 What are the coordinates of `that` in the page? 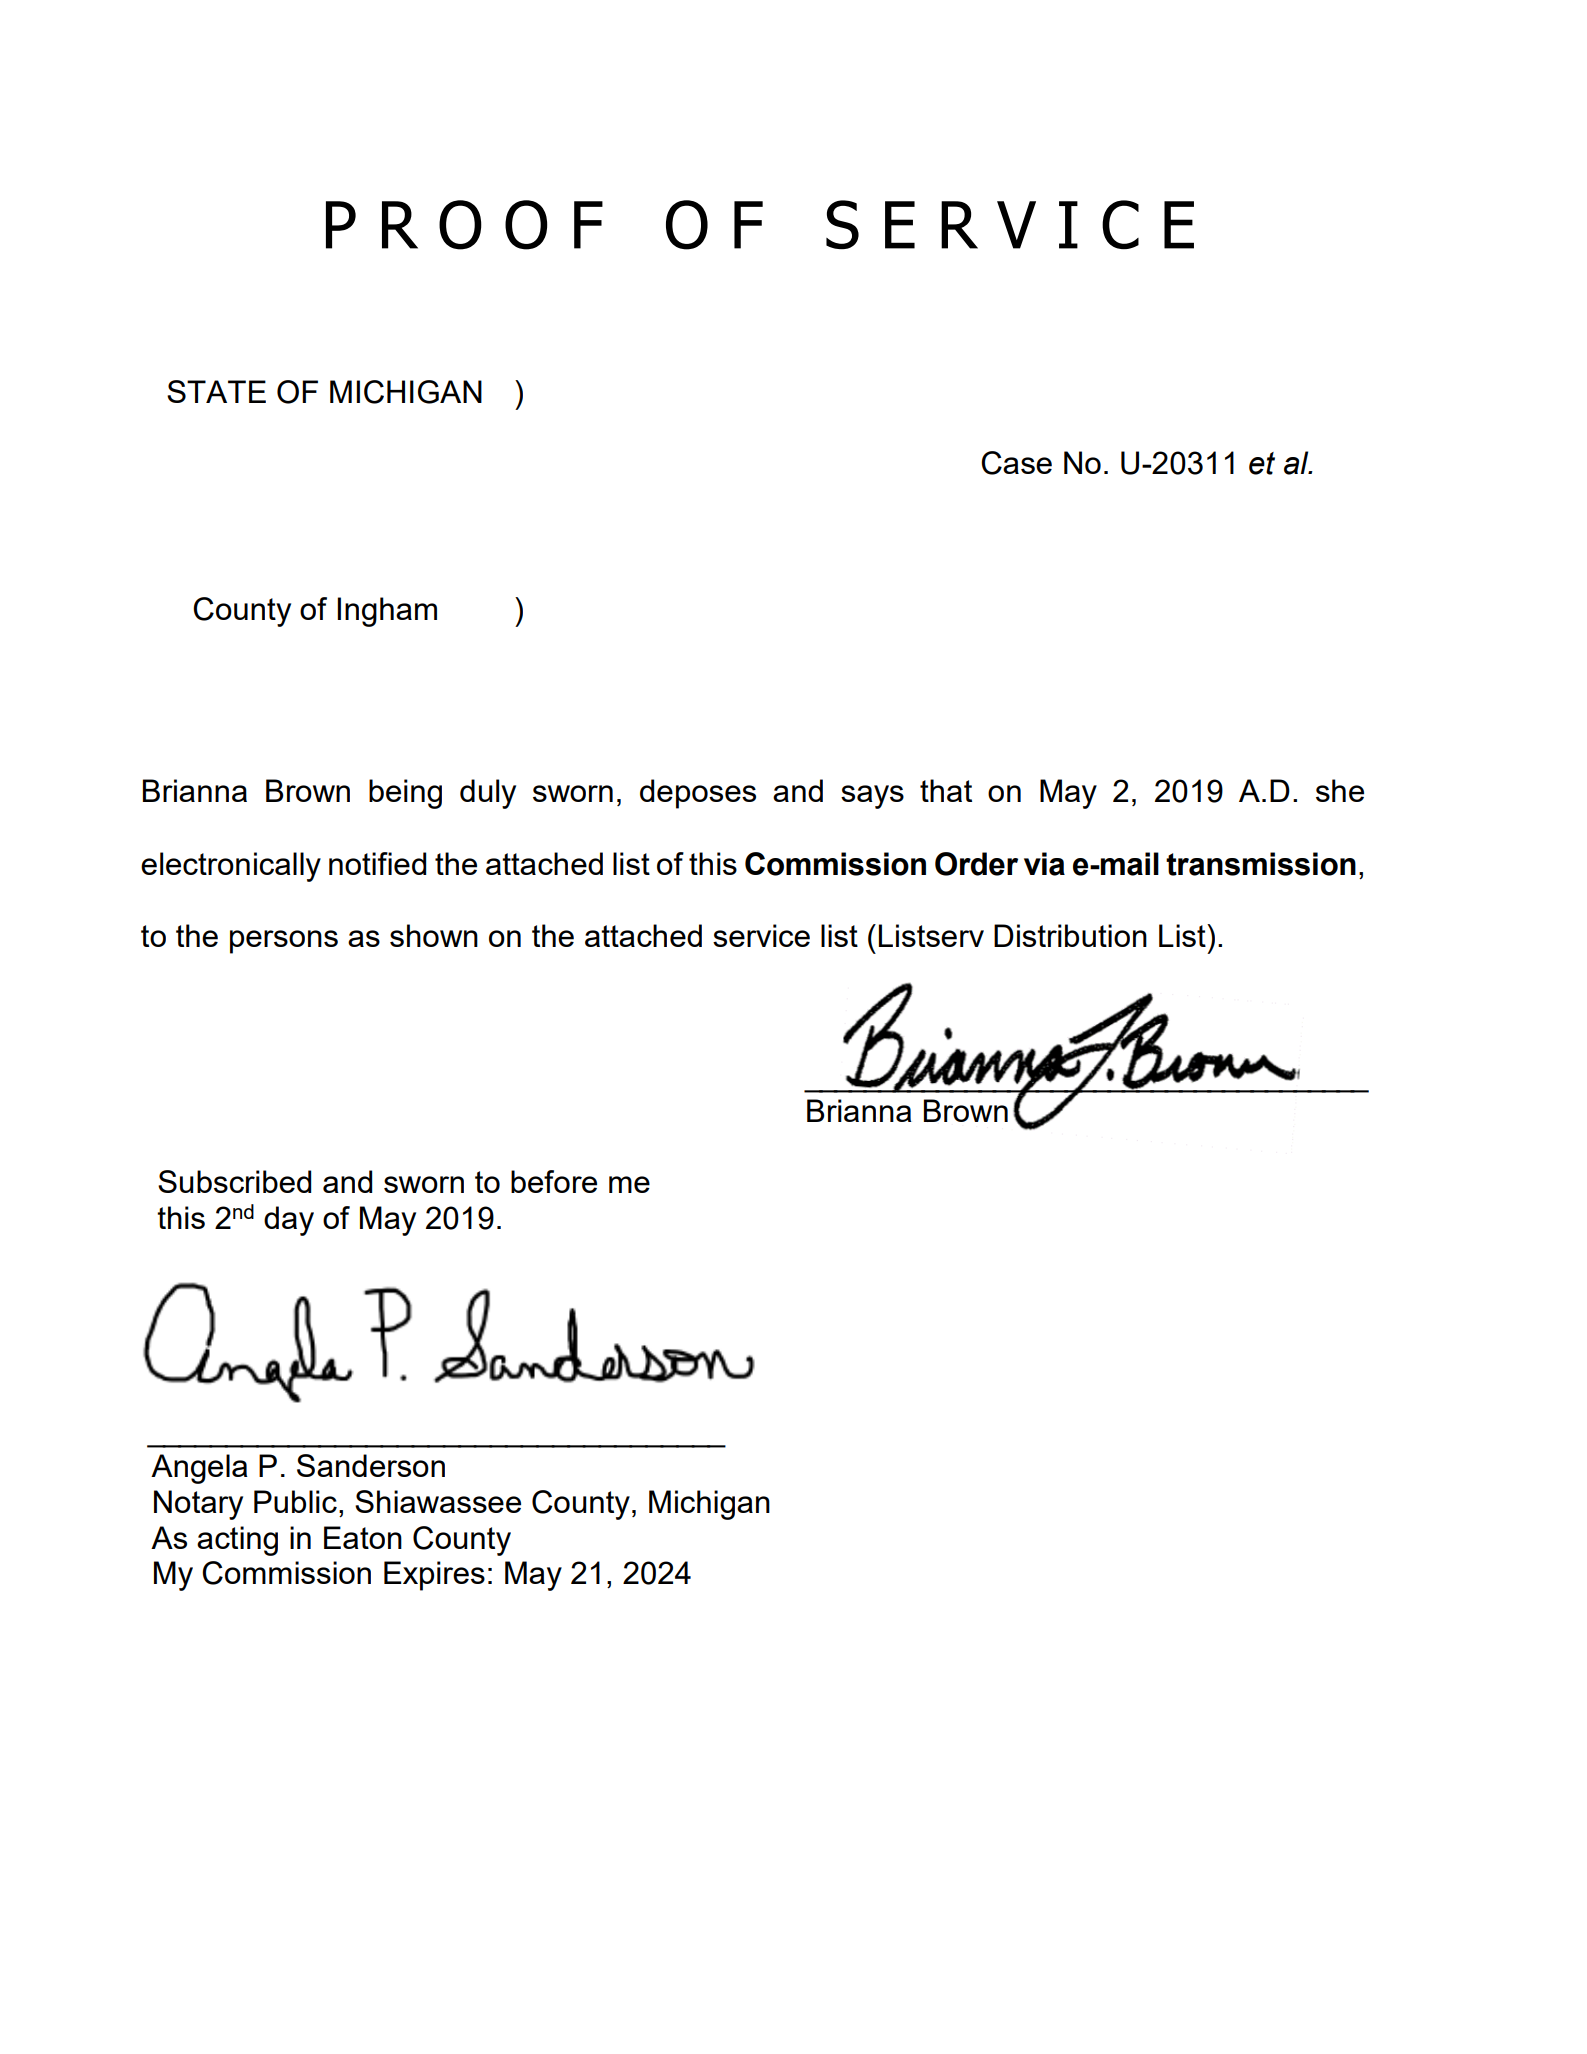 It's located at (946, 790).
